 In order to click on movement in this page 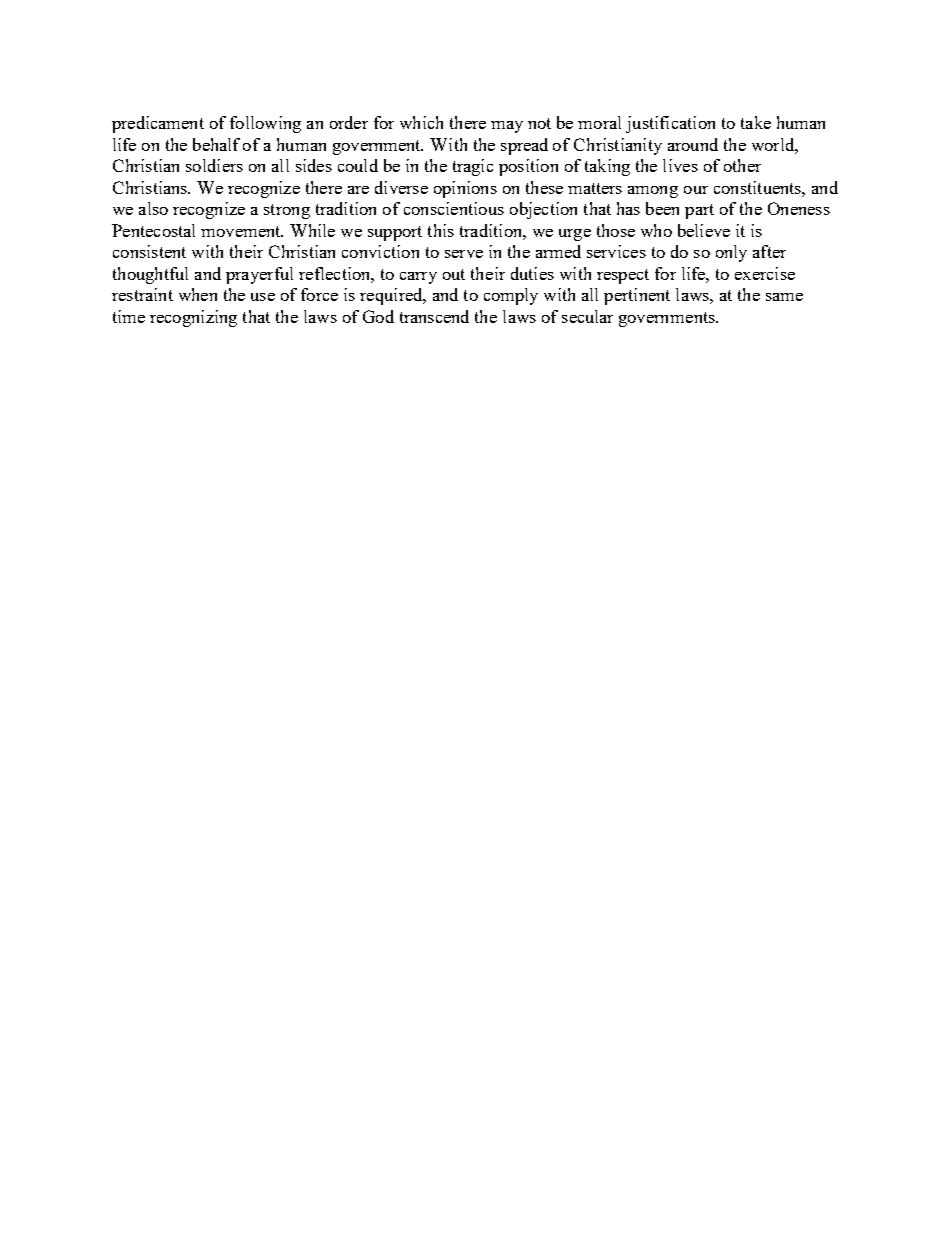, I will do `click(242, 231)`.
